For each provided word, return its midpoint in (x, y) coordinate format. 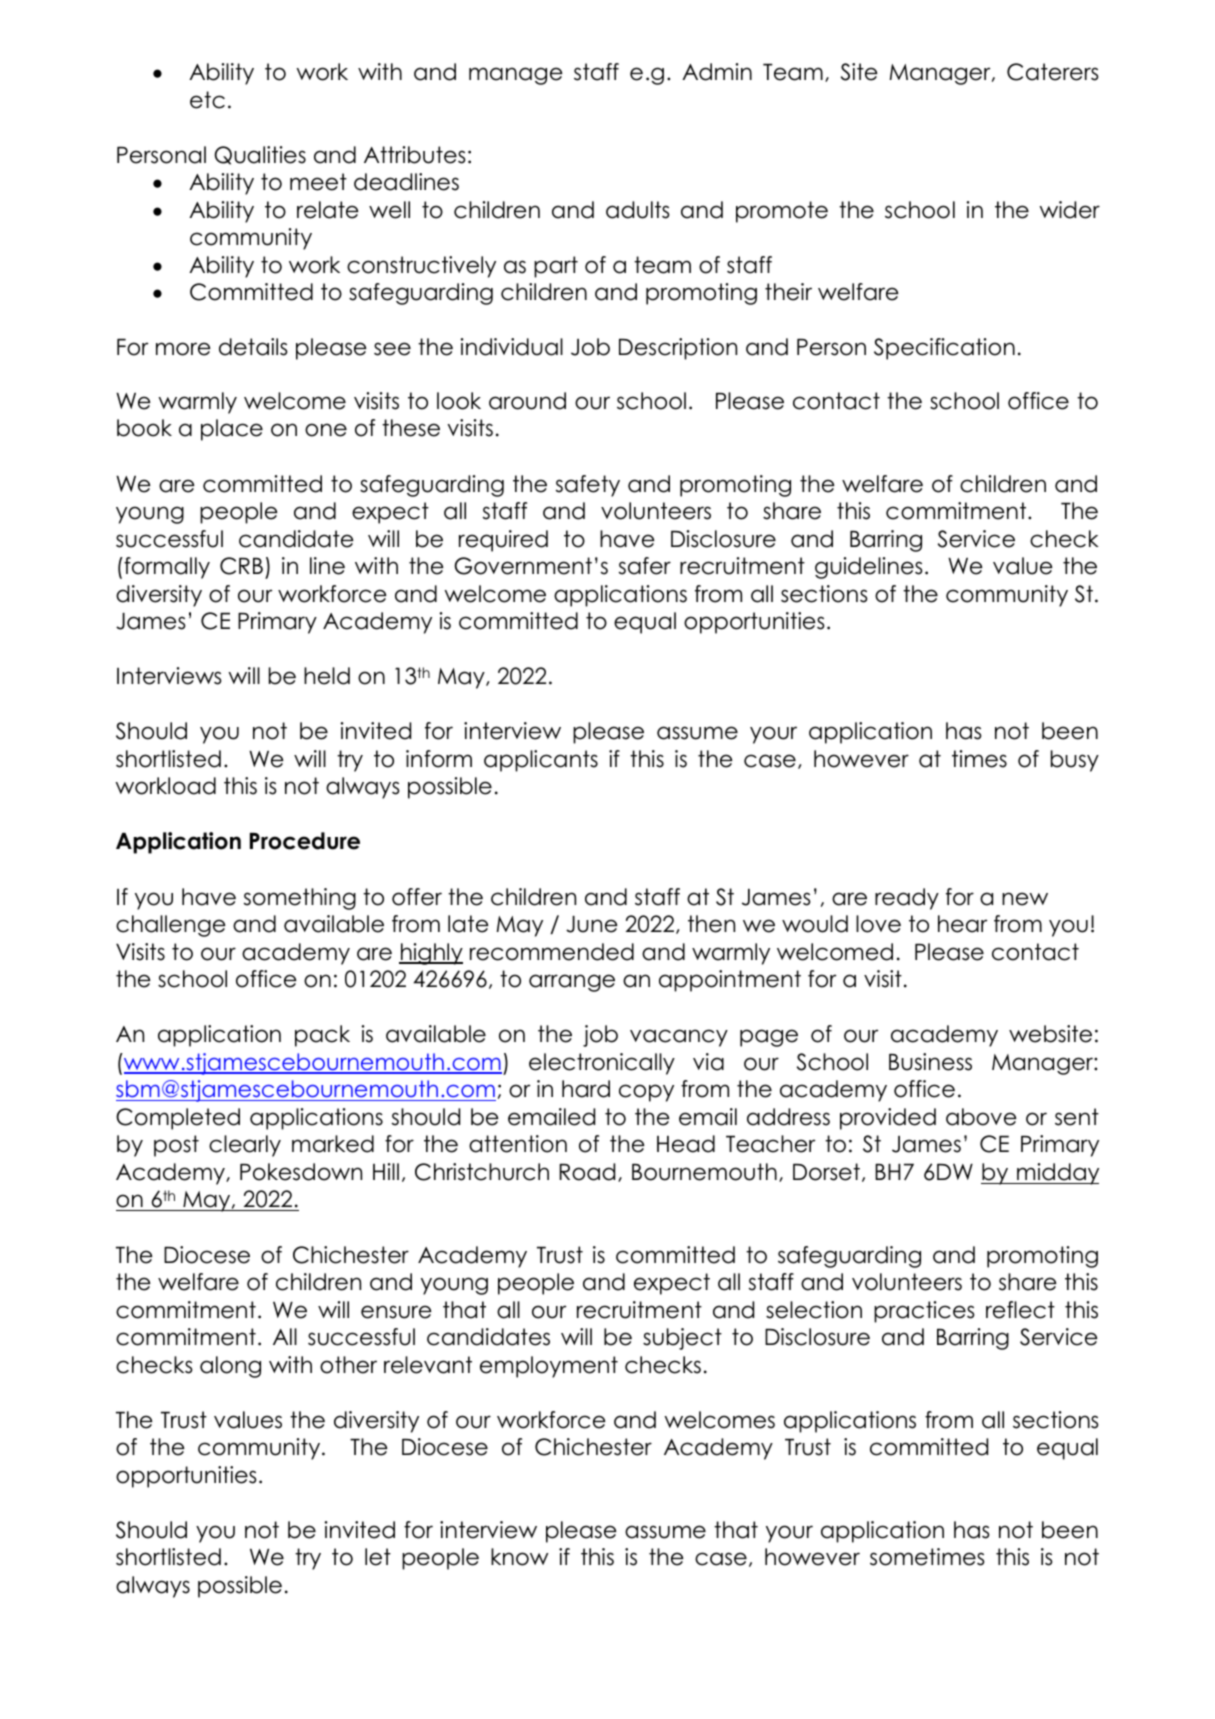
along (230, 1367)
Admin (717, 72)
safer (645, 566)
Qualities (260, 155)
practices (924, 1312)
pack (322, 1036)
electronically (602, 1064)
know (519, 1557)
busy (1075, 761)
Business (930, 1062)
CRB (241, 566)
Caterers (1053, 72)
